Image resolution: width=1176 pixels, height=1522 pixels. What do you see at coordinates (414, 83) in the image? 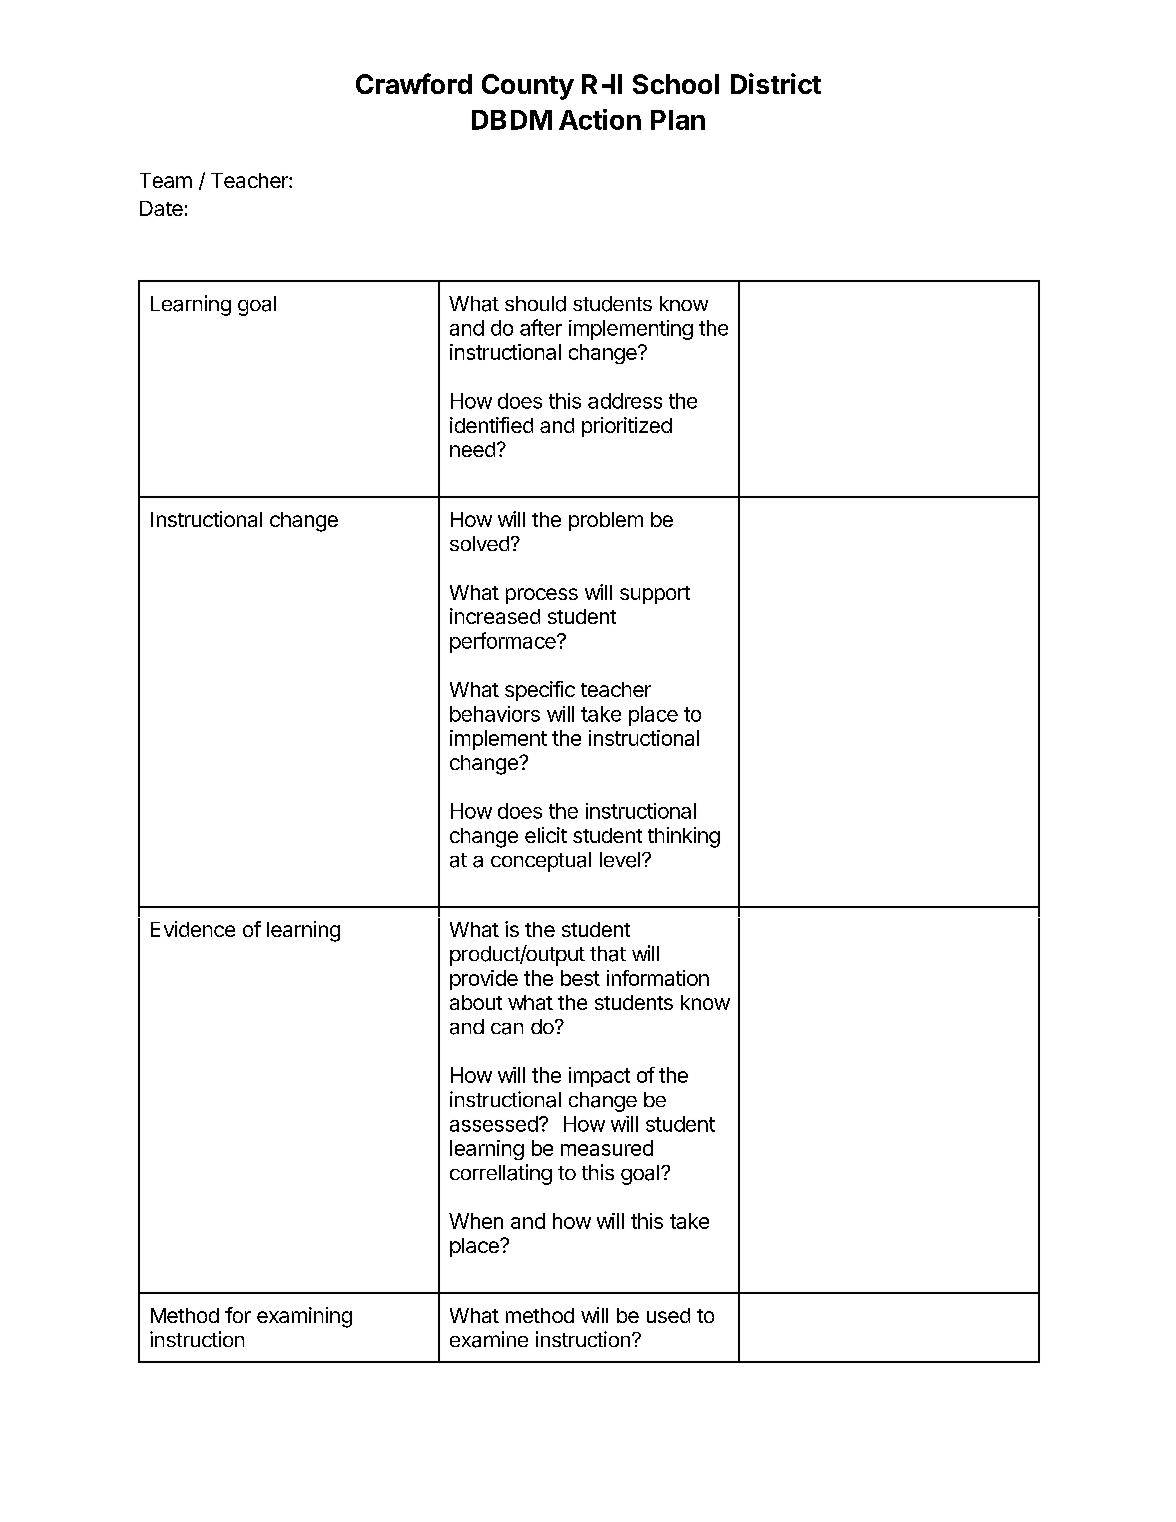
I see `Crawford` at bounding box center [414, 83].
